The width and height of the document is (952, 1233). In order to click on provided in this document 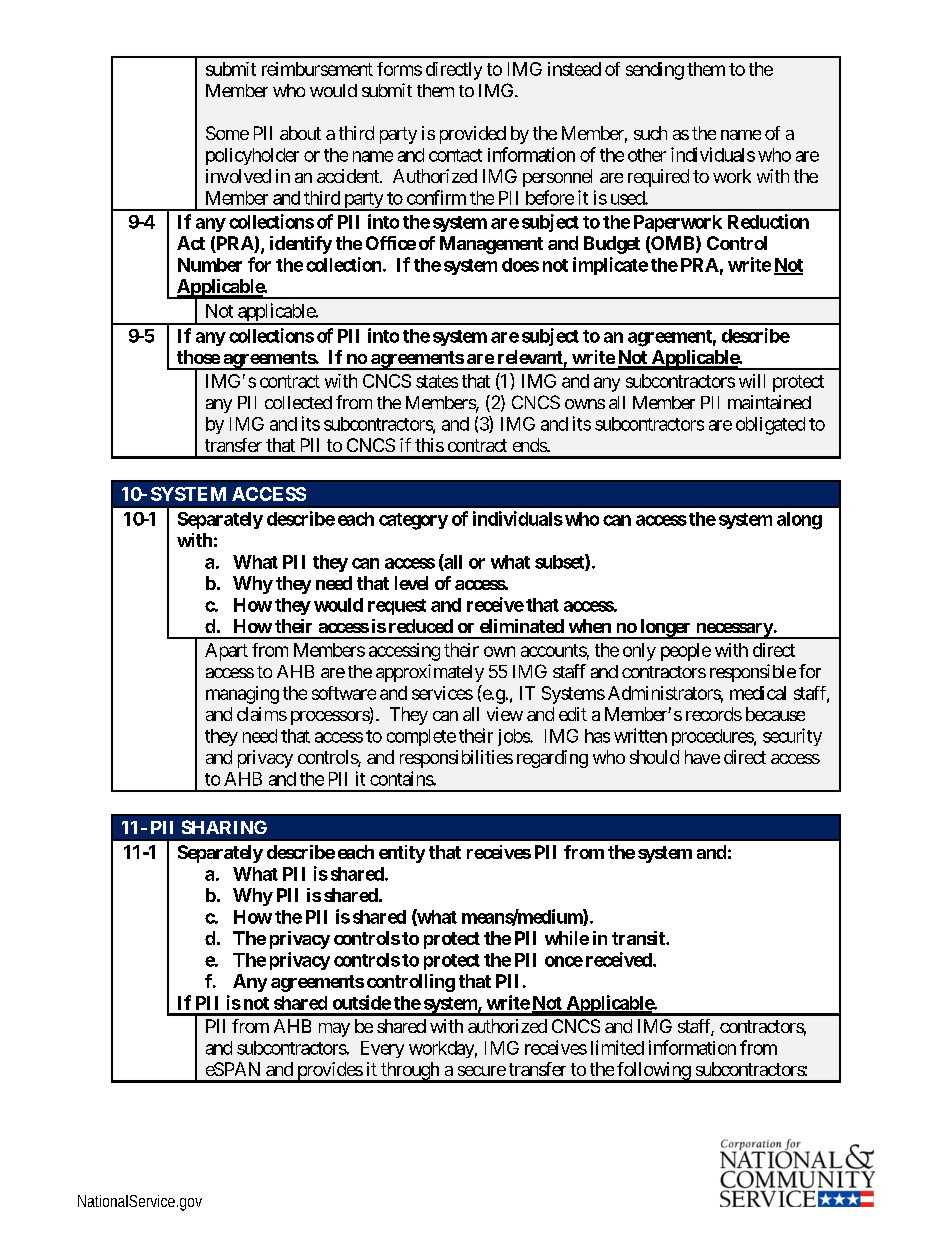, I will do `click(473, 135)`.
